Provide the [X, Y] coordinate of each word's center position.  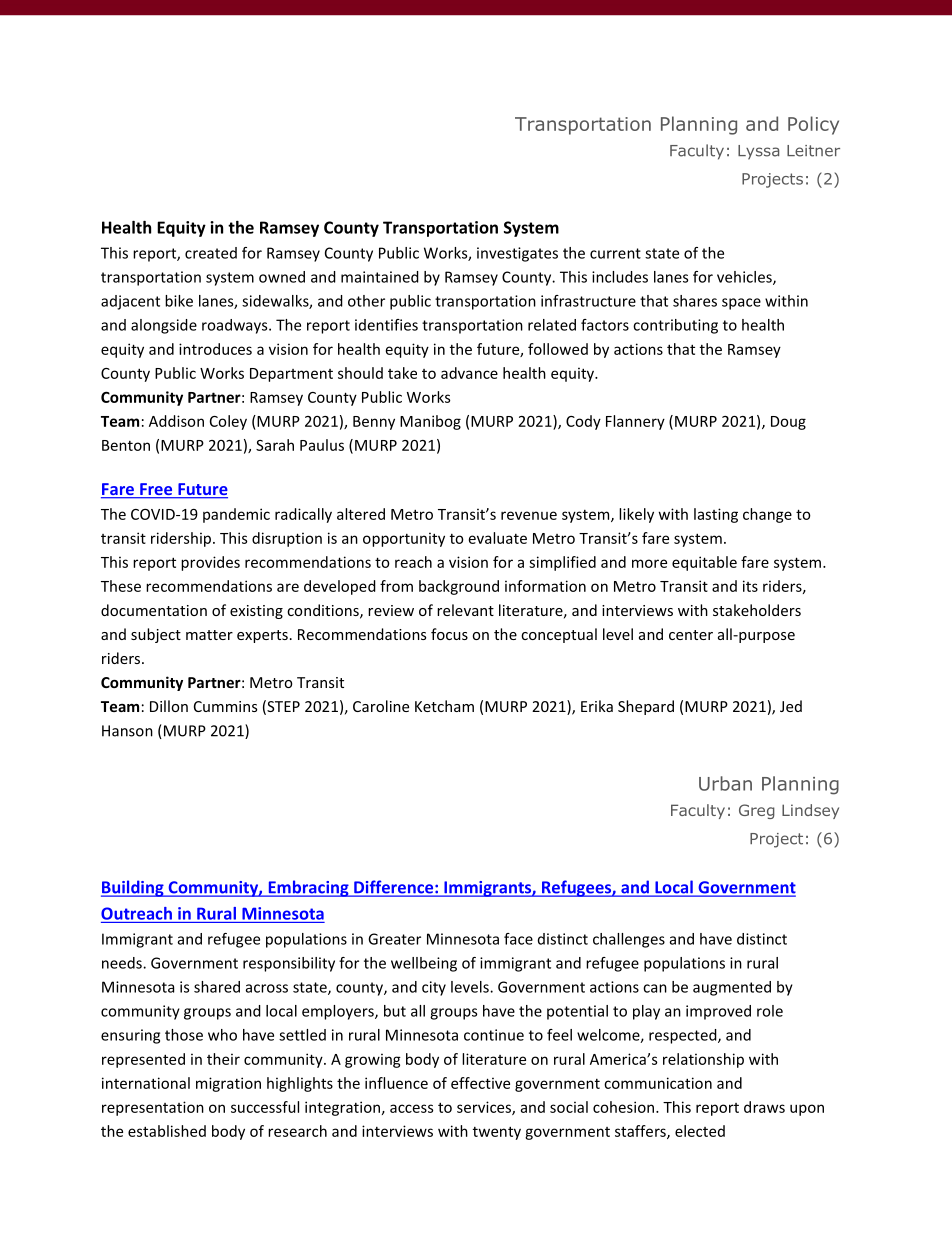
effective [480, 1083]
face [518, 939]
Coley [228, 422]
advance [469, 373]
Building [133, 888]
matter [209, 635]
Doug [788, 423]
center [691, 635]
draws [764, 1107]
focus [449, 634]
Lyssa [758, 152]
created [211, 253]
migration [228, 1084]
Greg [757, 811]
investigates [517, 254]
